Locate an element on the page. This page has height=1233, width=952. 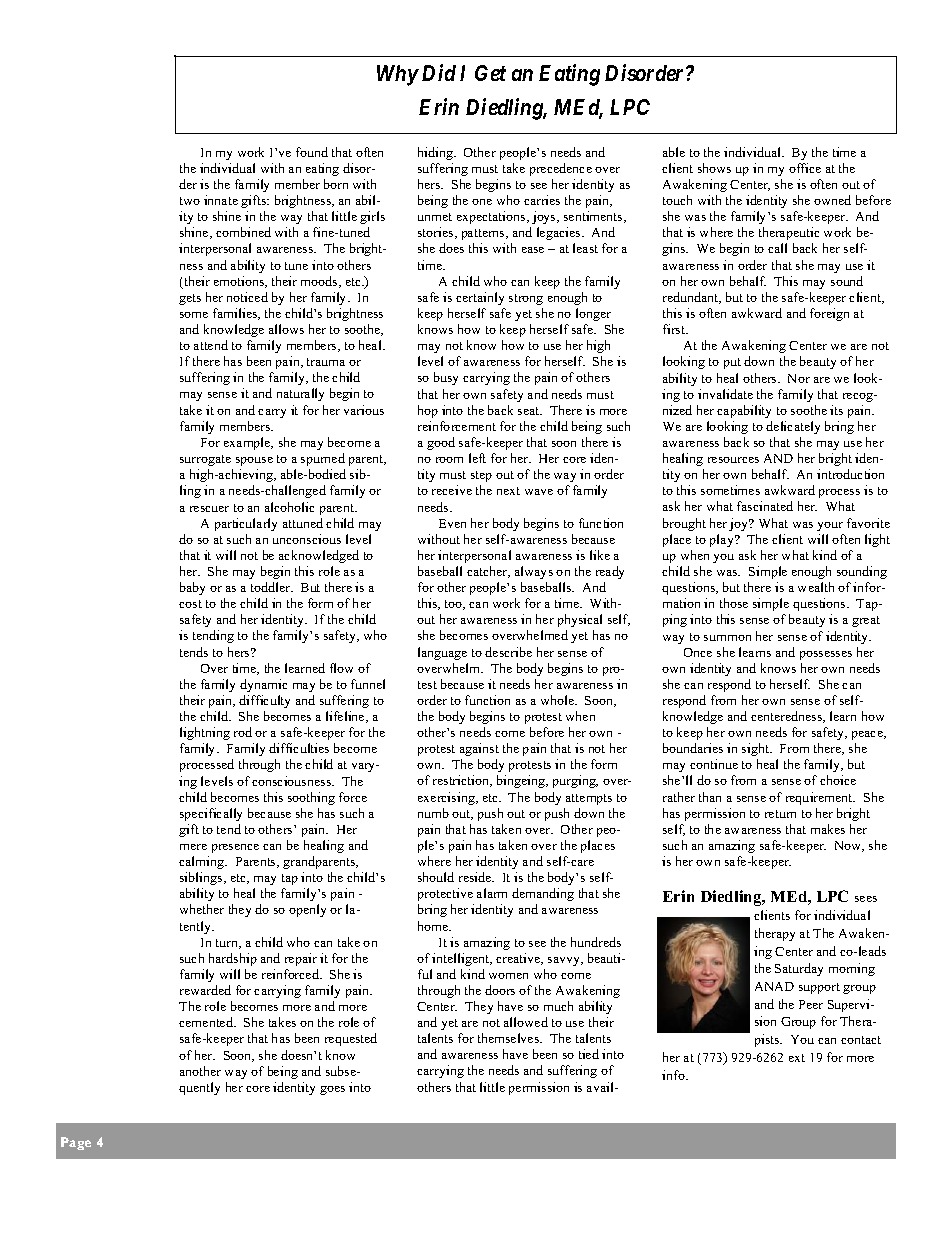
one is located at coordinates (482, 202).
